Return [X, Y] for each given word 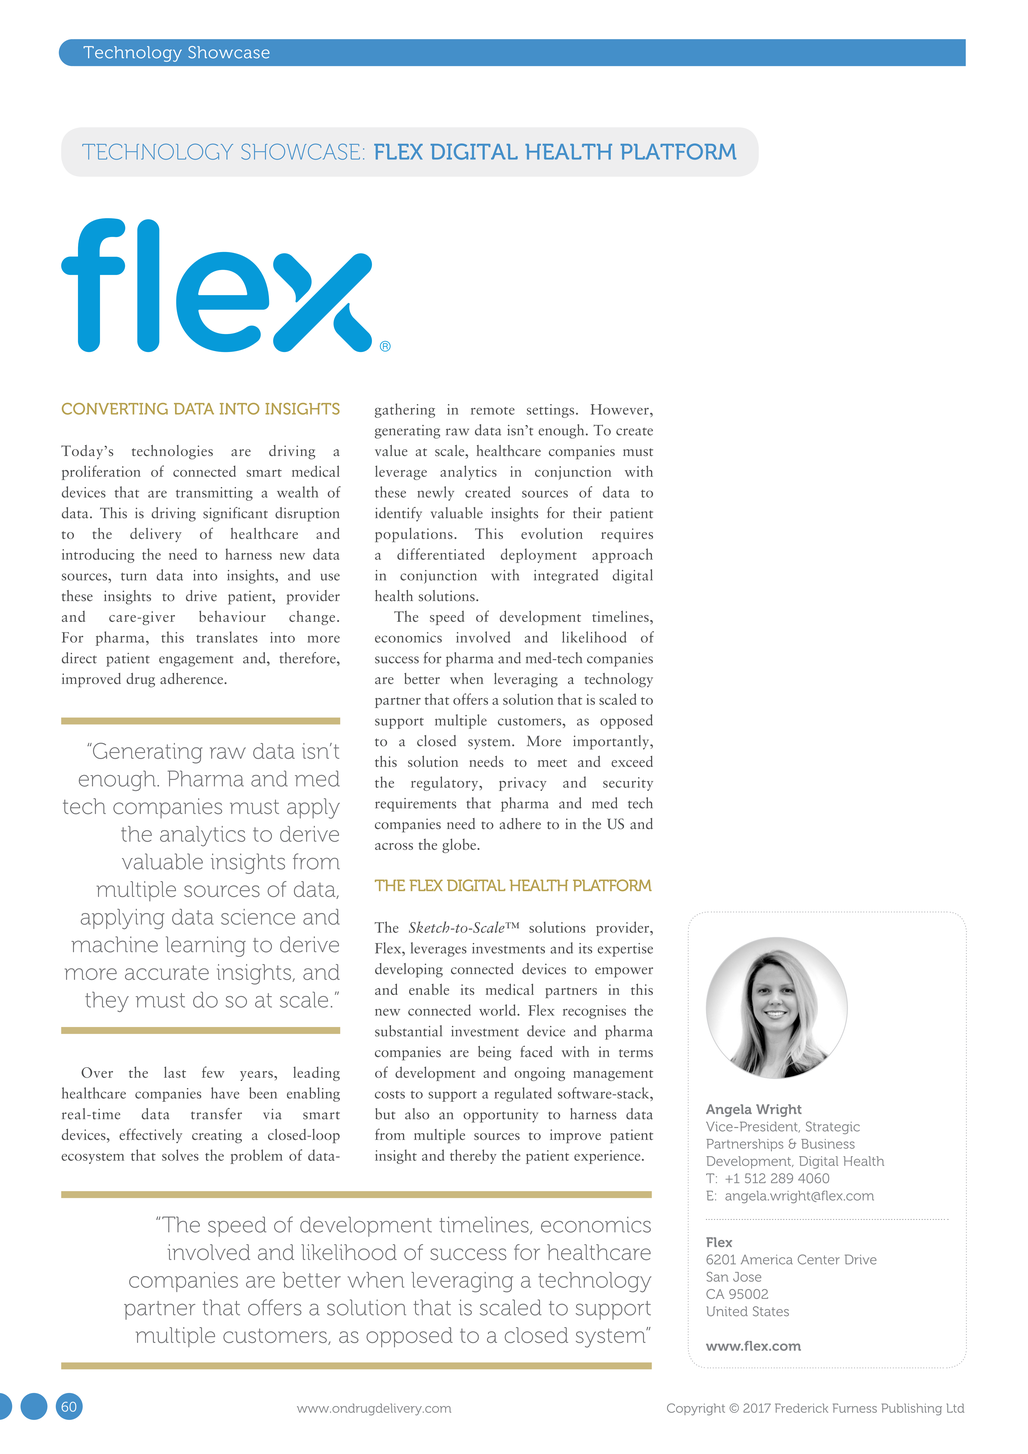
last [175, 1072]
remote [493, 411]
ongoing [539, 1074]
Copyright [696, 1409]
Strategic [833, 1127]
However [621, 409]
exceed [632, 761]
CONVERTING [115, 409]
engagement [196, 661]
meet [552, 763]
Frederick [801, 1408]
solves [180, 1155]
